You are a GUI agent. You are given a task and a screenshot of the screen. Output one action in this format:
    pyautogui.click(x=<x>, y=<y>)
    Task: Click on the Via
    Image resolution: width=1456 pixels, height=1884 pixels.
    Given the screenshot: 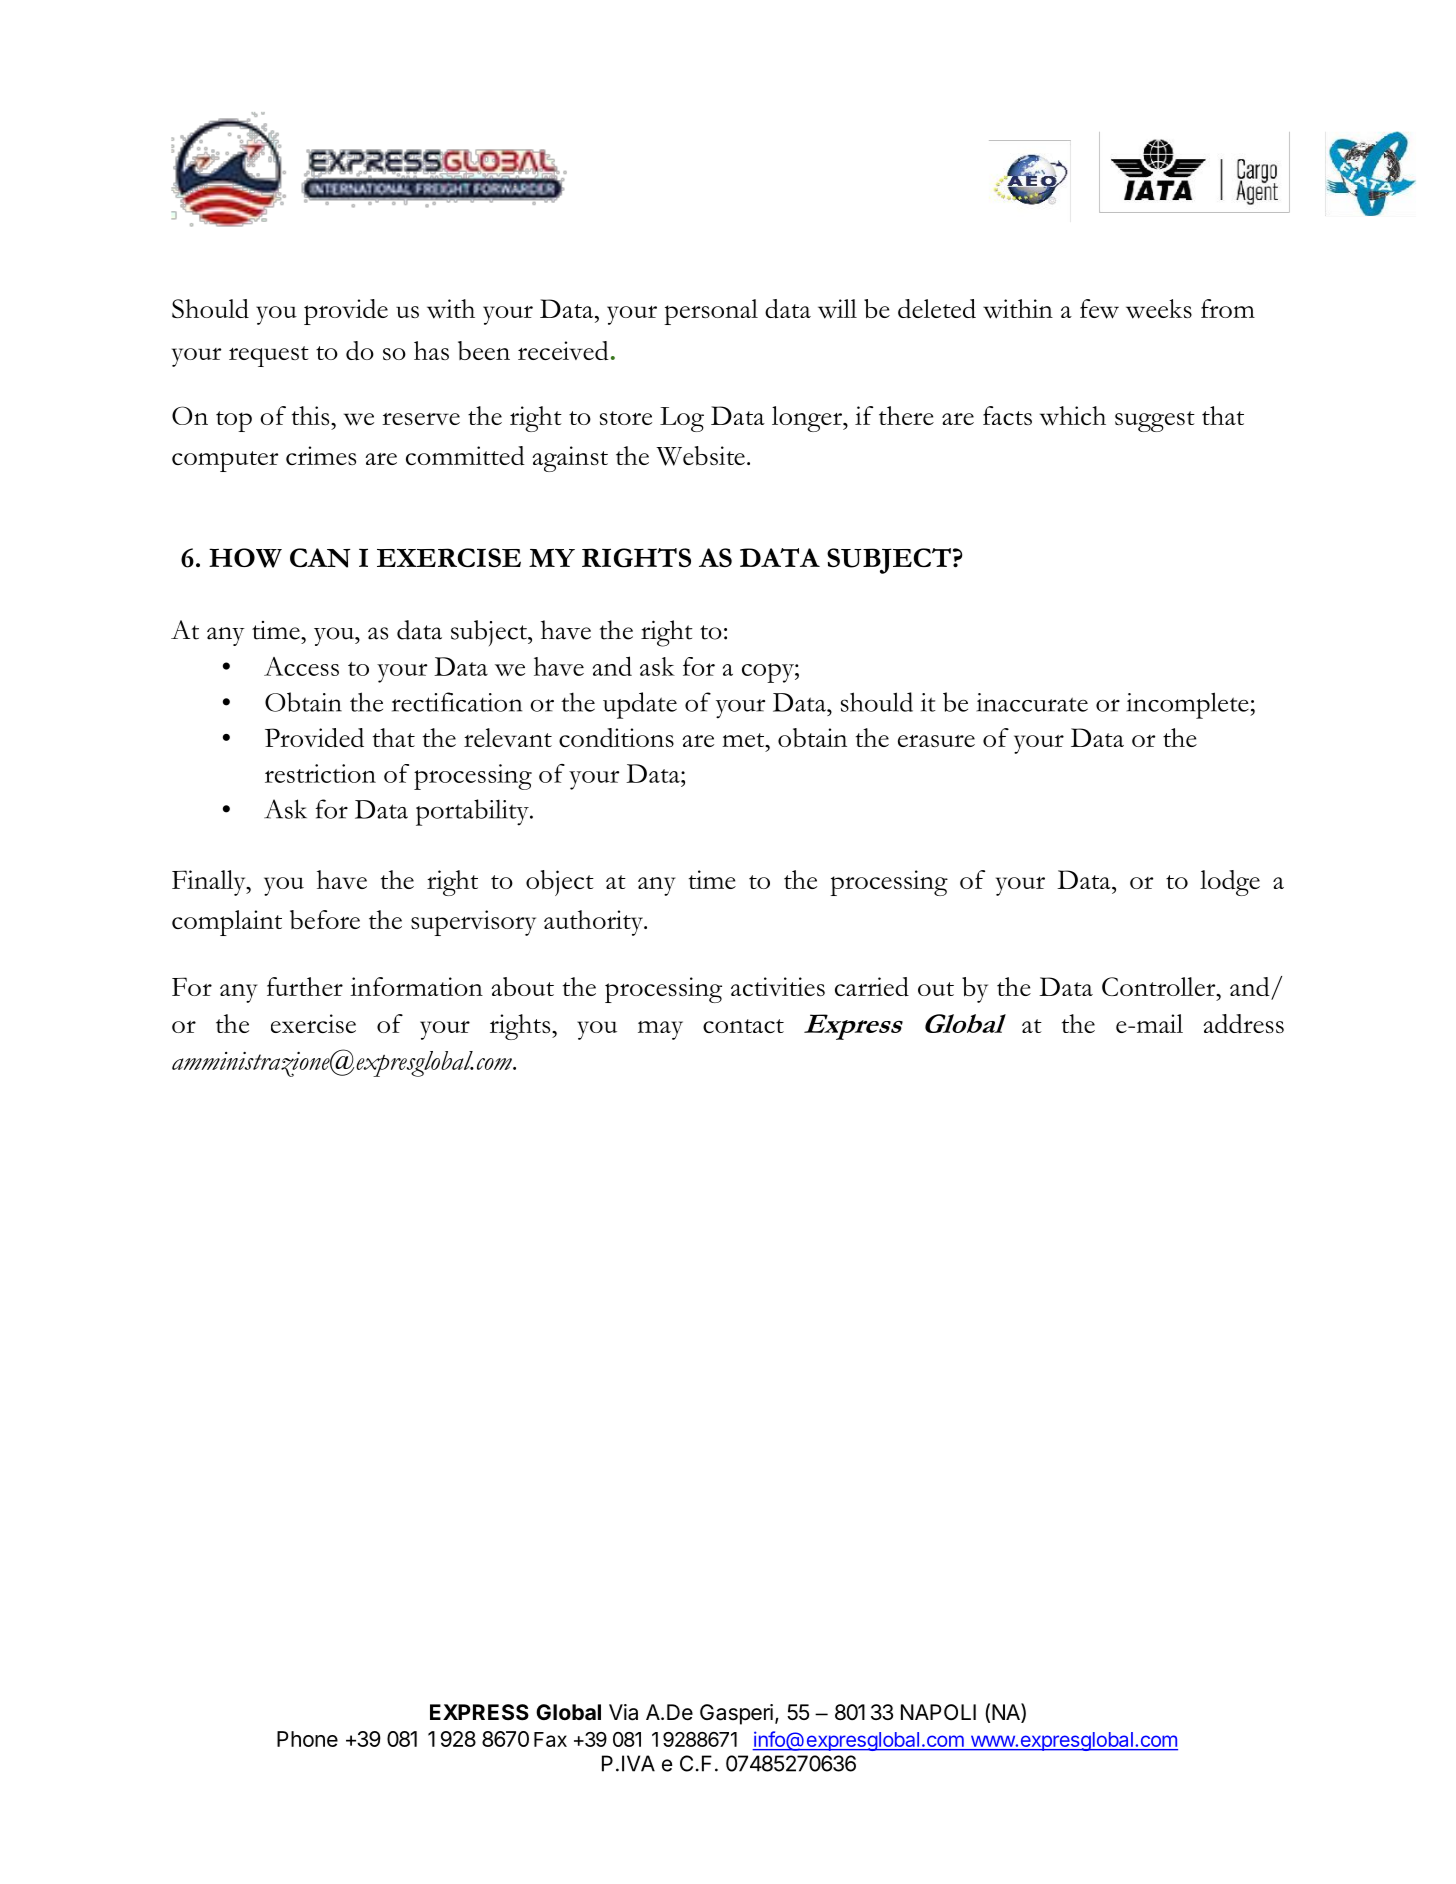 What is the action you would take?
    pyautogui.click(x=623, y=1712)
